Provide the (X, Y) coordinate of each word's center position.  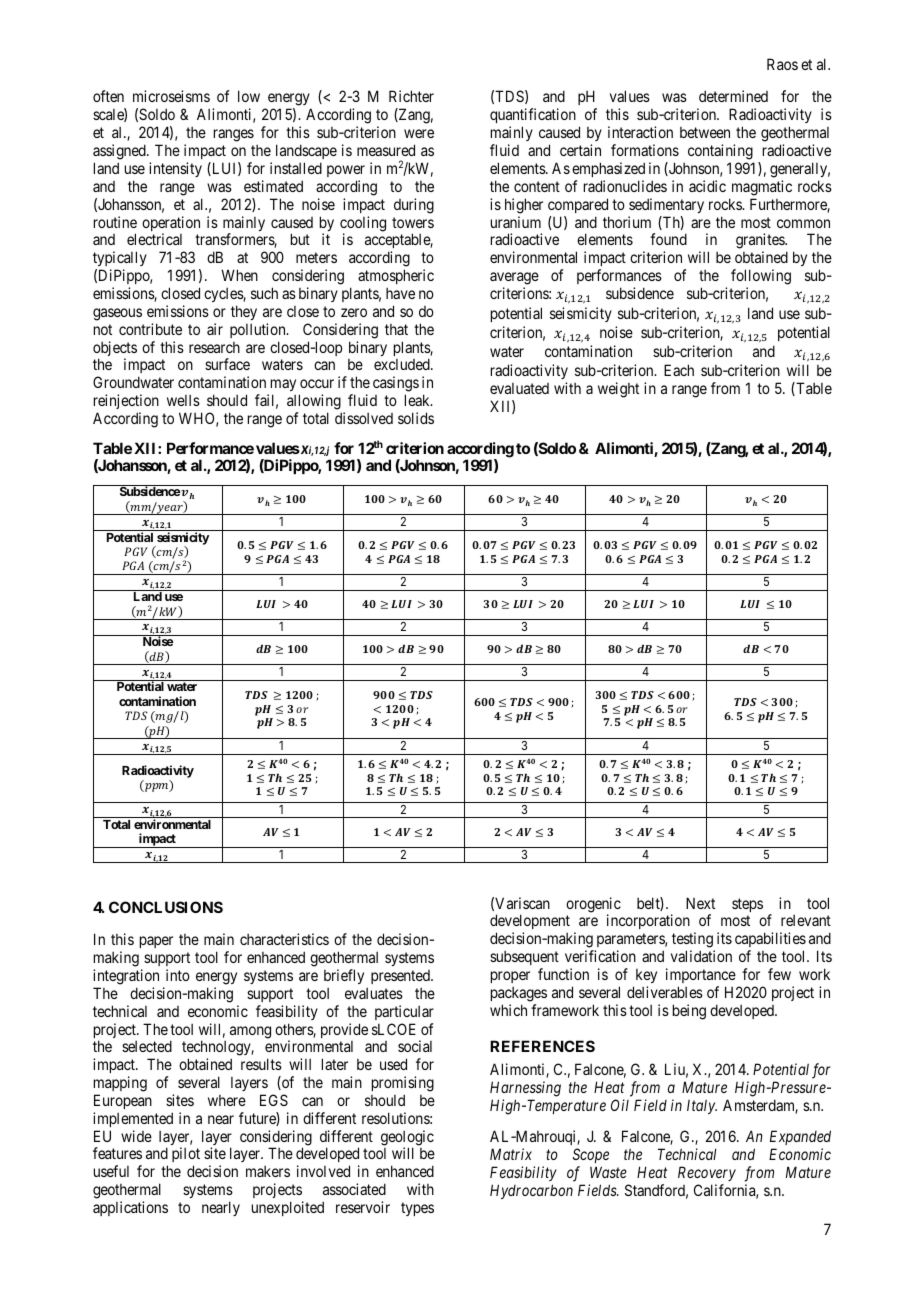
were (419, 133)
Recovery (707, 1173)
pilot (186, 1156)
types (417, 1209)
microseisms (171, 96)
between (705, 132)
